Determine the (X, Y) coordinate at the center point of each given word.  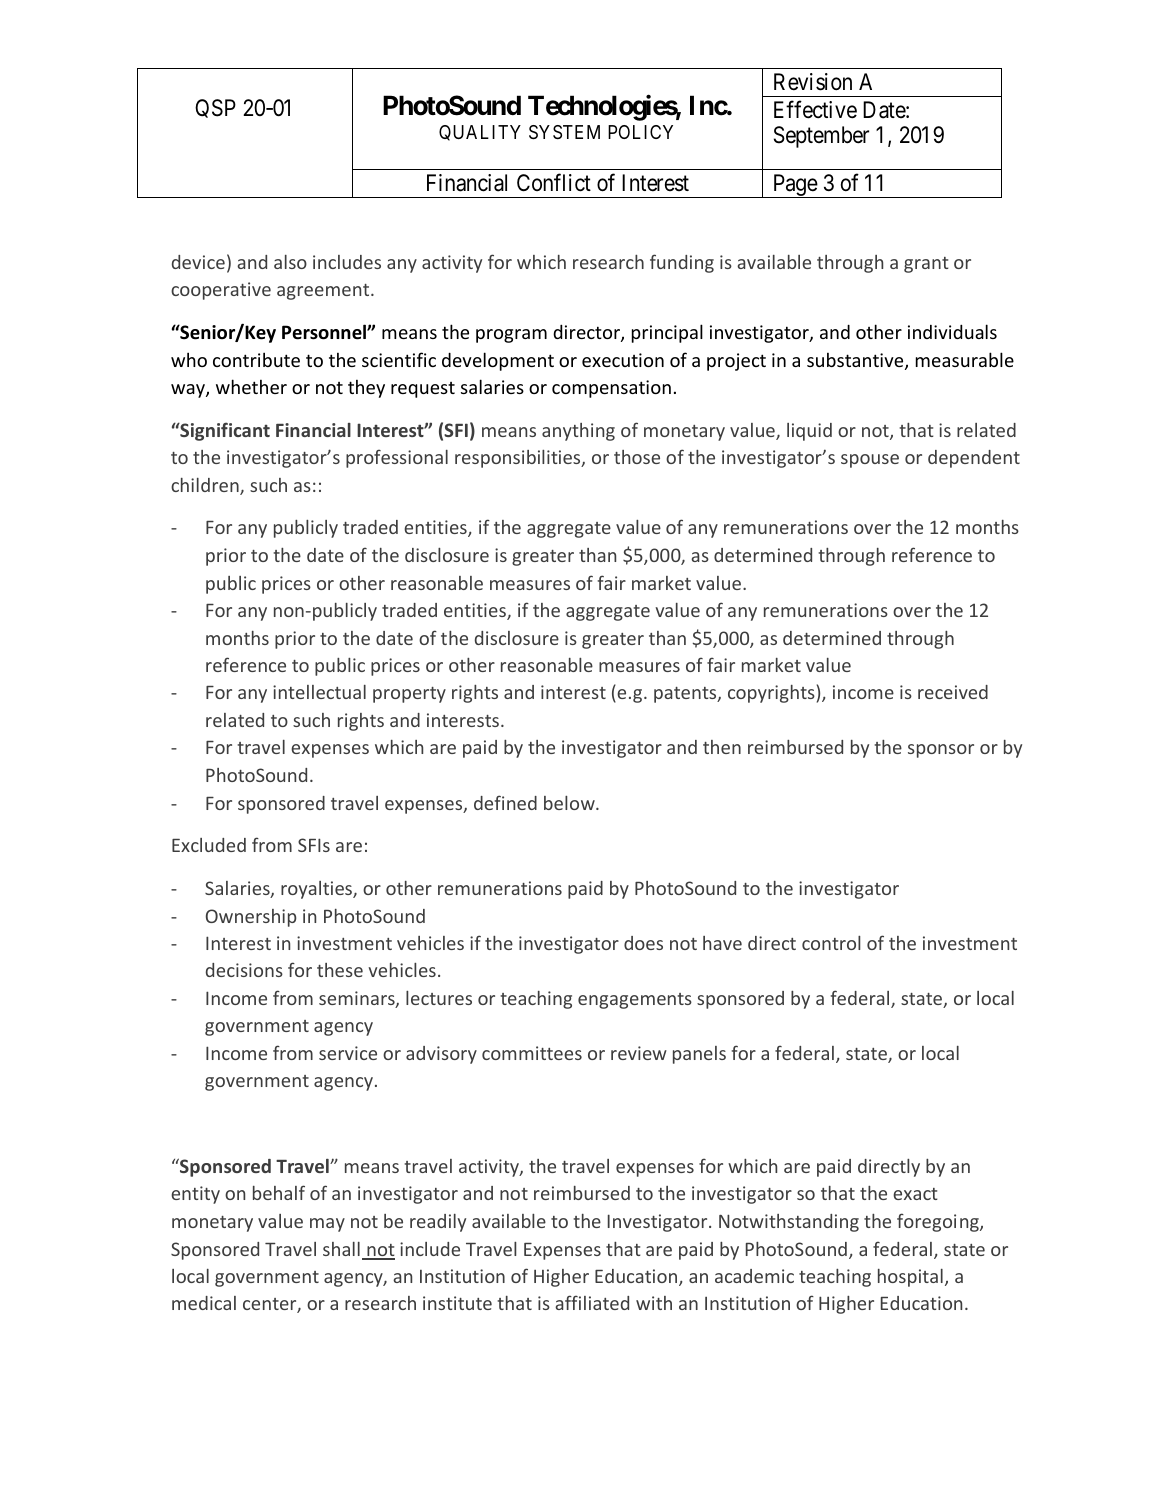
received (953, 692)
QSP (215, 108)
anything (578, 432)
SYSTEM (564, 132)
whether (251, 386)
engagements (635, 1001)
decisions (244, 970)
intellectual (319, 692)
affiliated (592, 1302)
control (831, 943)
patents (686, 695)
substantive (856, 361)
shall (341, 1249)
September (821, 137)
